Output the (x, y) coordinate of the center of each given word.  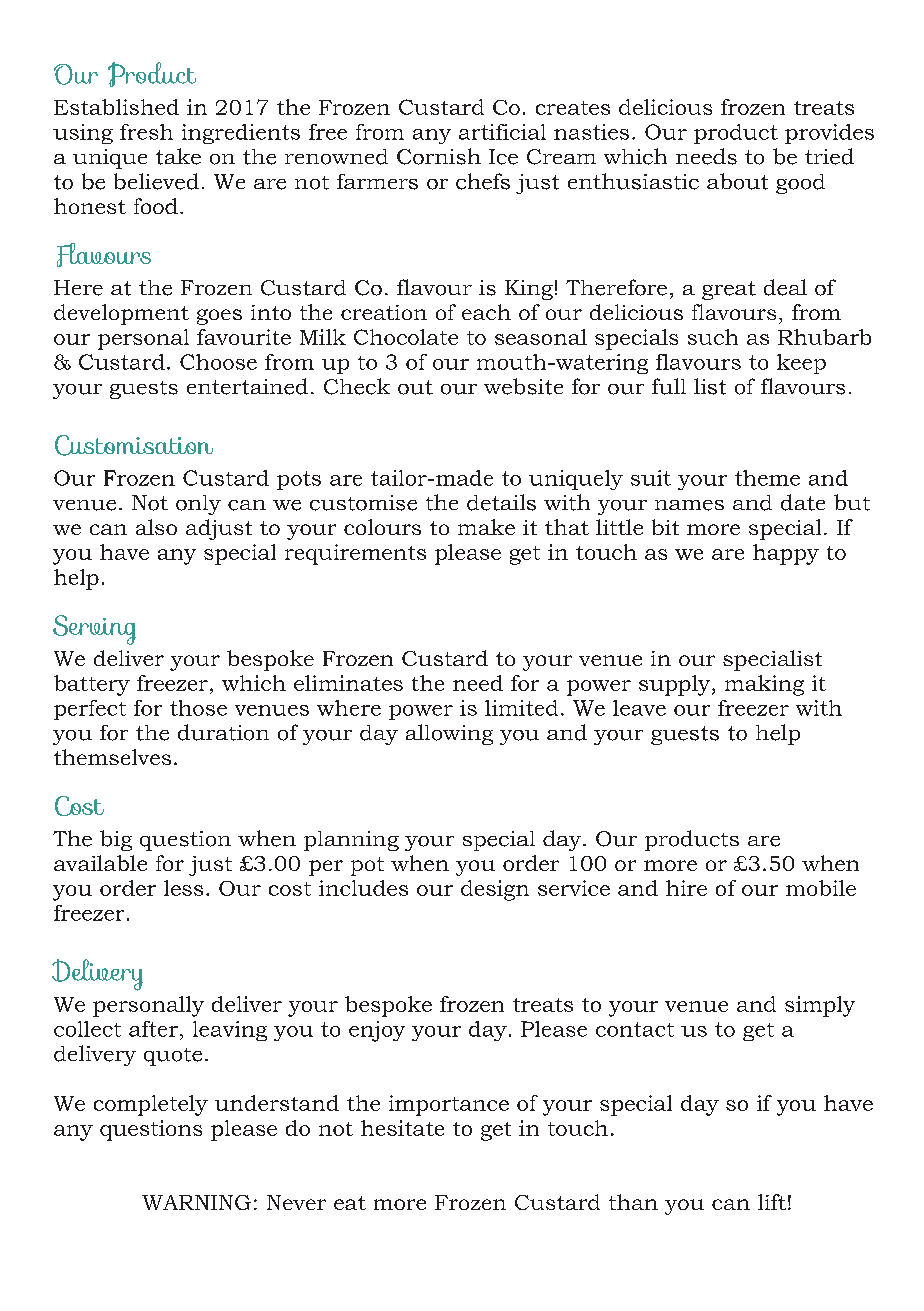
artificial (502, 132)
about (737, 181)
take (178, 156)
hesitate (402, 1128)
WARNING (196, 1202)
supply (676, 685)
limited (521, 708)
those (198, 708)
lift (772, 1202)
